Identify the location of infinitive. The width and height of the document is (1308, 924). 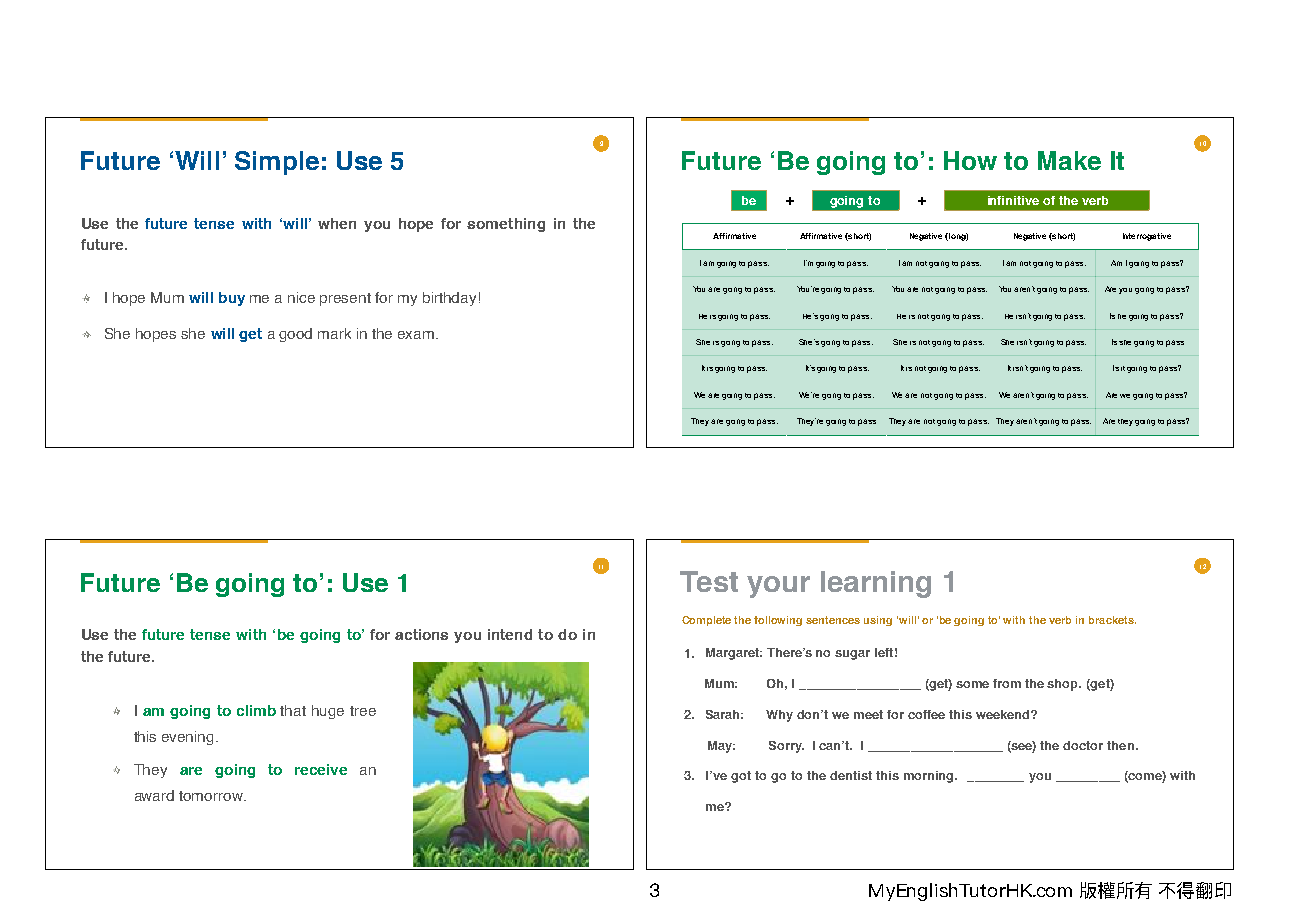
(1013, 200).
